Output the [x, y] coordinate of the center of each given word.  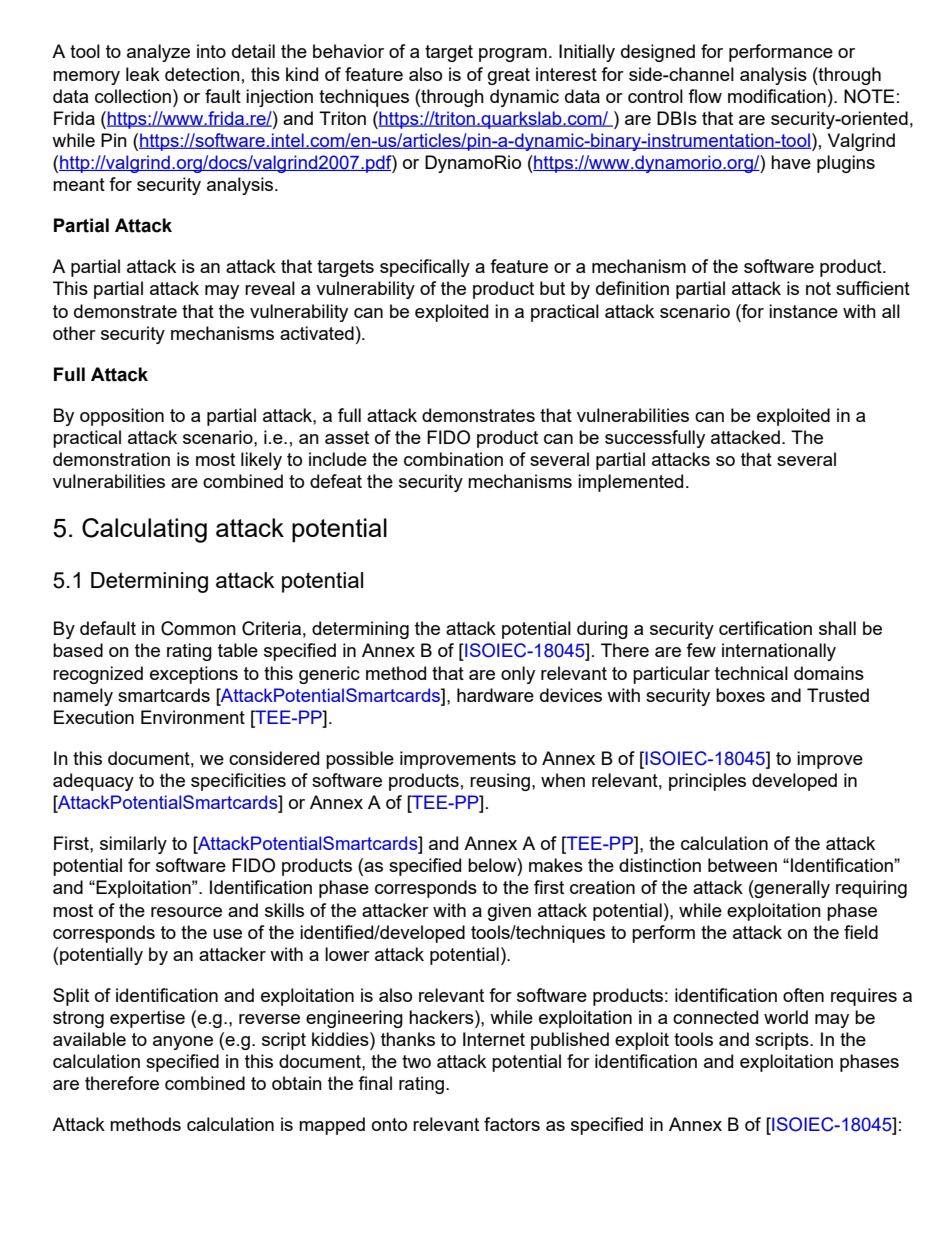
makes [556, 865]
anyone [183, 1043]
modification [777, 96]
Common [198, 628]
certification [765, 628]
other [74, 333]
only [518, 675]
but [552, 288]
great [509, 76]
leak [143, 74]
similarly [133, 845]
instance [803, 311]
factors [512, 1124]
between [742, 865]
